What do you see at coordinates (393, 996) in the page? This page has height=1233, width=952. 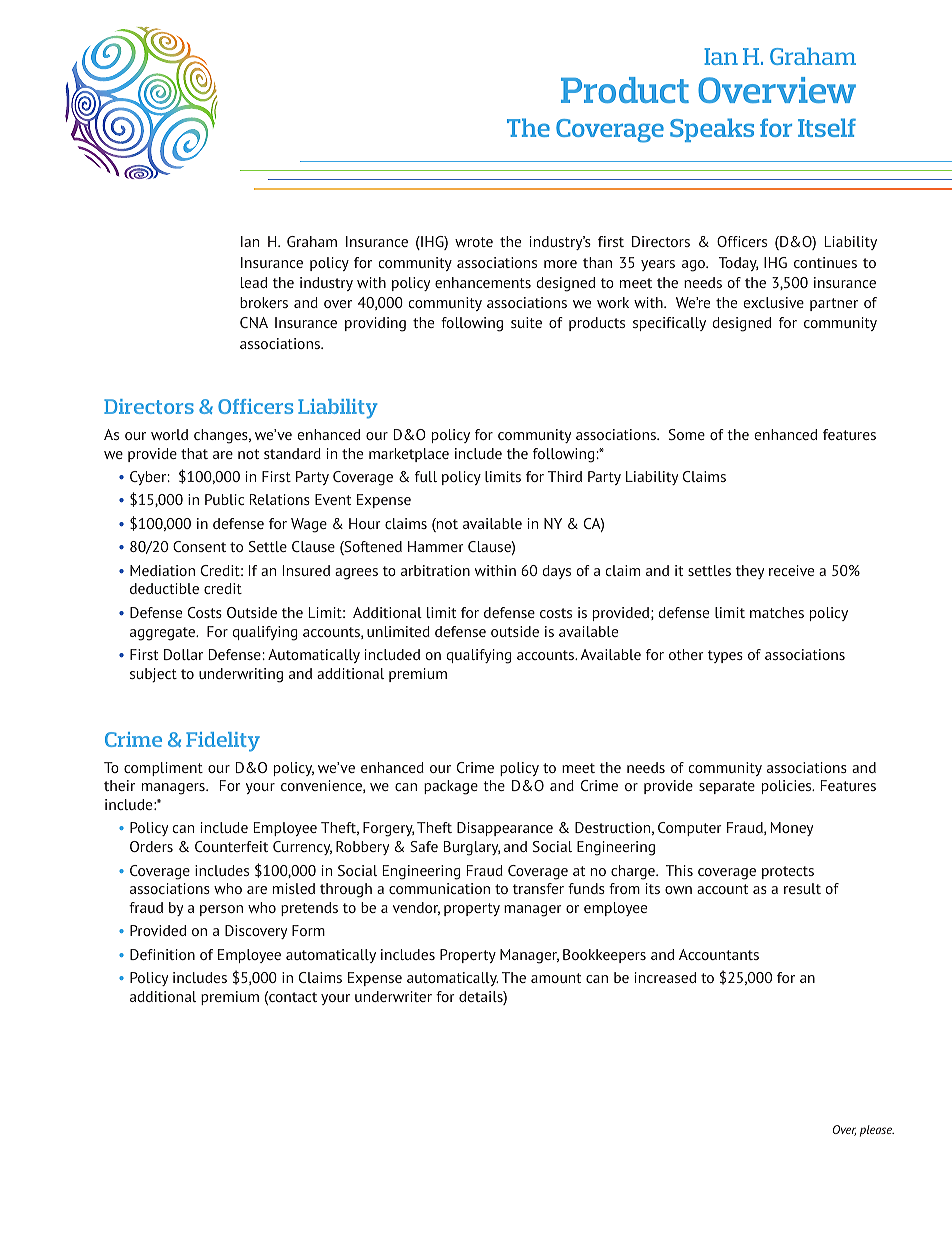 I see `underwriter` at bounding box center [393, 996].
